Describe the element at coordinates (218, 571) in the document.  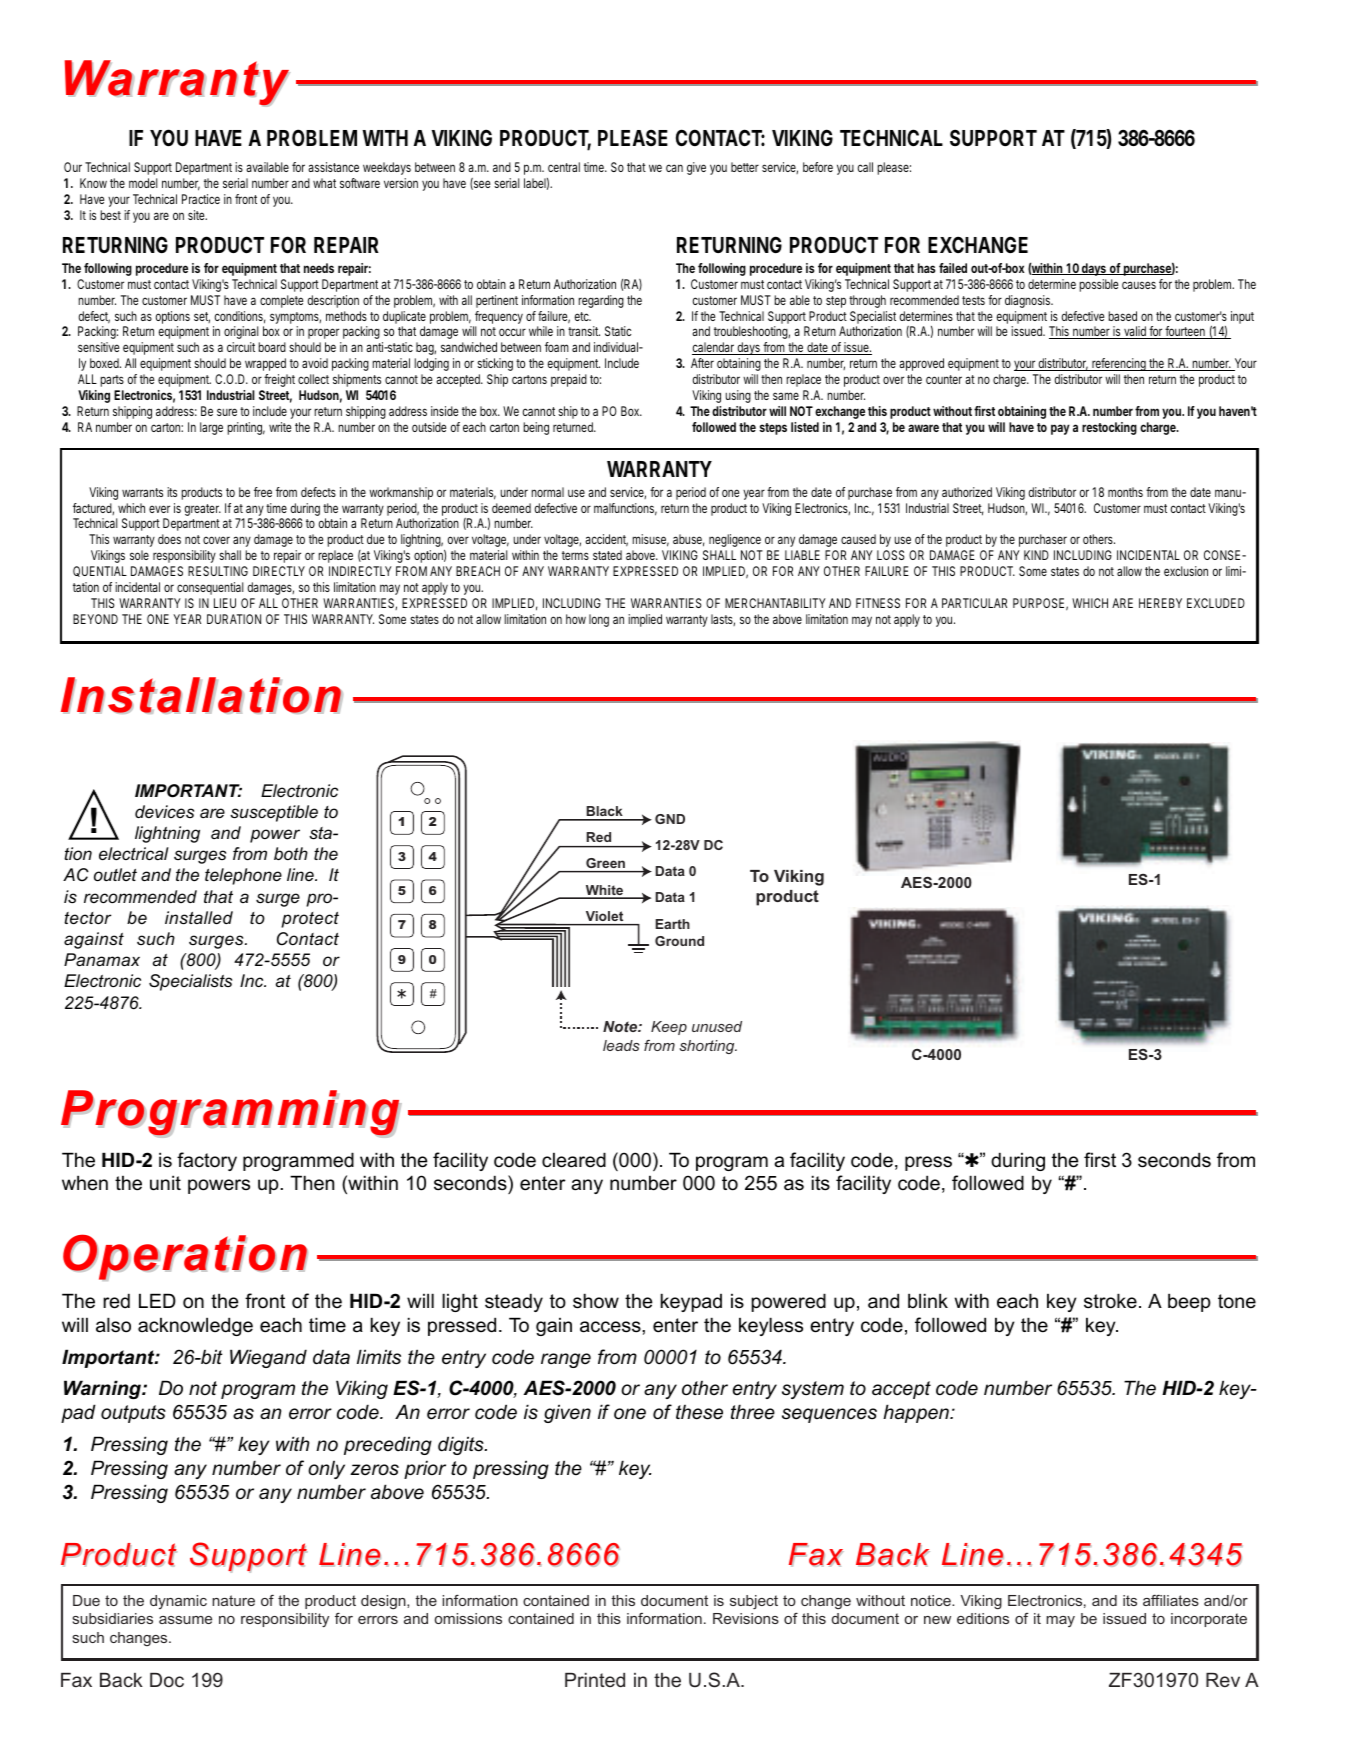
I see `RESULTING` at that location.
